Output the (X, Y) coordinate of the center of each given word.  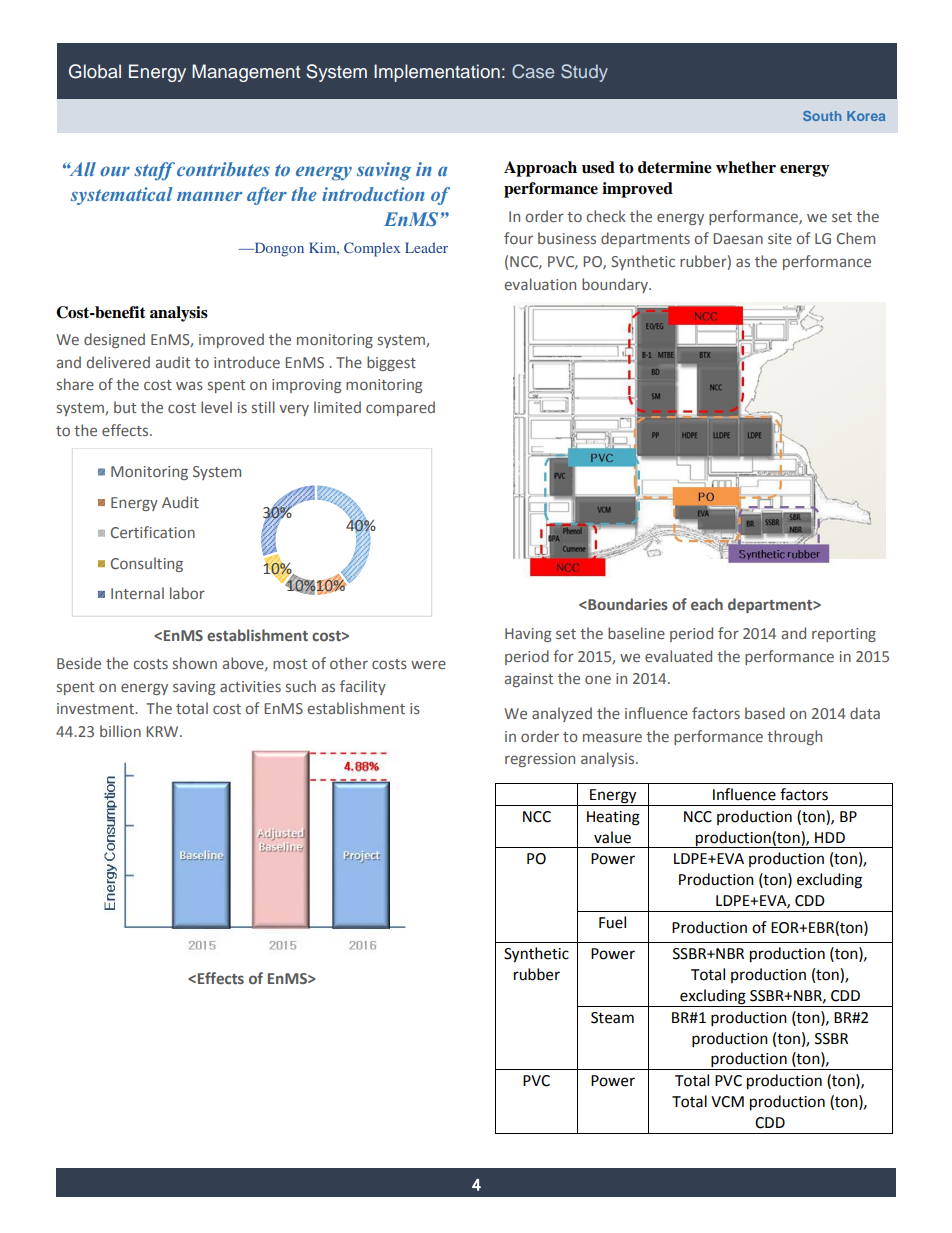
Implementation (437, 73)
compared (400, 408)
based (765, 713)
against (529, 680)
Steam (612, 1018)
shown (195, 663)
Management (246, 73)
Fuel (612, 922)
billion (120, 731)
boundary (616, 285)
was (189, 385)
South (822, 116)
